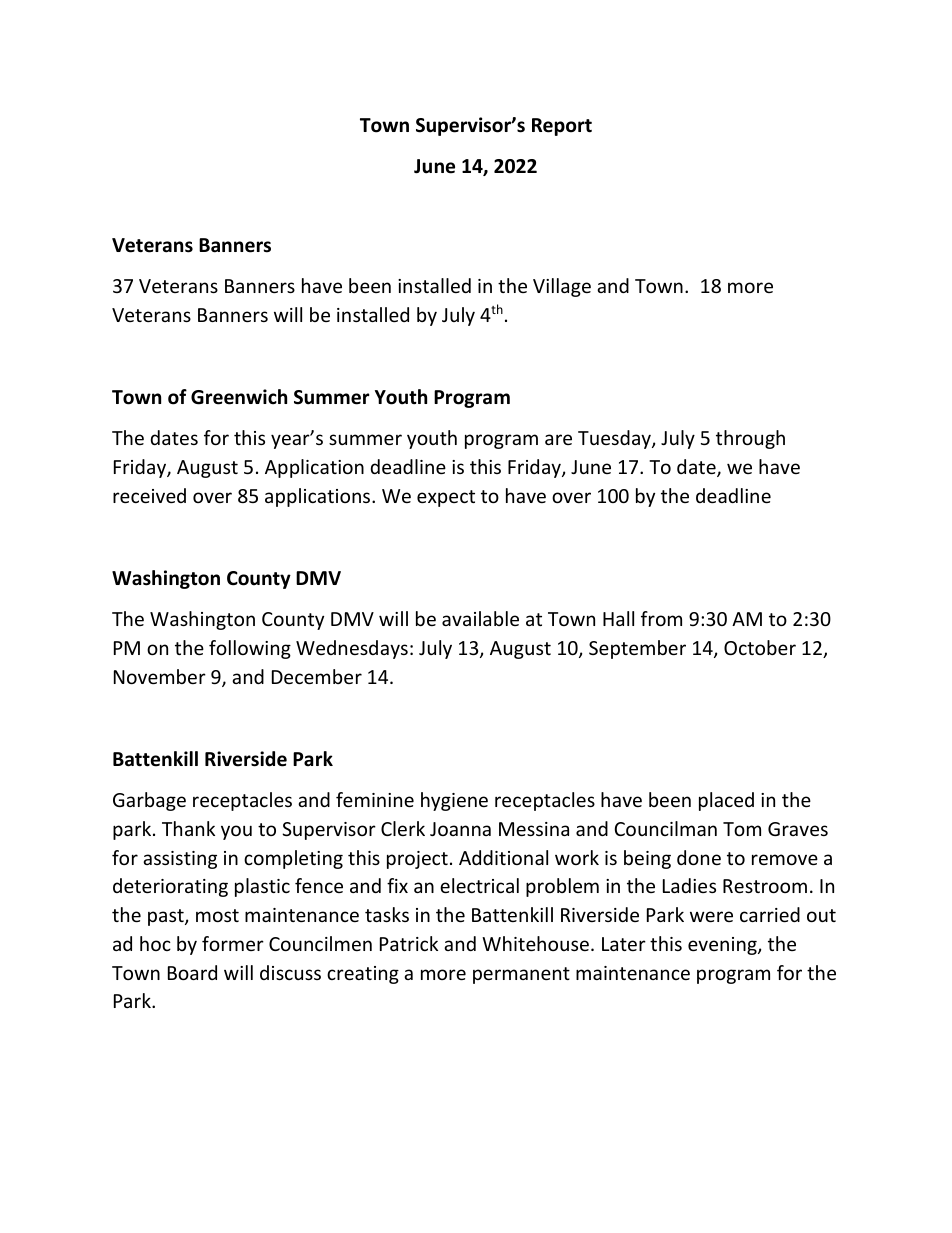 This document has width=952, height=1233. Describe the element at coordinates (446, 498) in the document. I see `expect` at that location.
